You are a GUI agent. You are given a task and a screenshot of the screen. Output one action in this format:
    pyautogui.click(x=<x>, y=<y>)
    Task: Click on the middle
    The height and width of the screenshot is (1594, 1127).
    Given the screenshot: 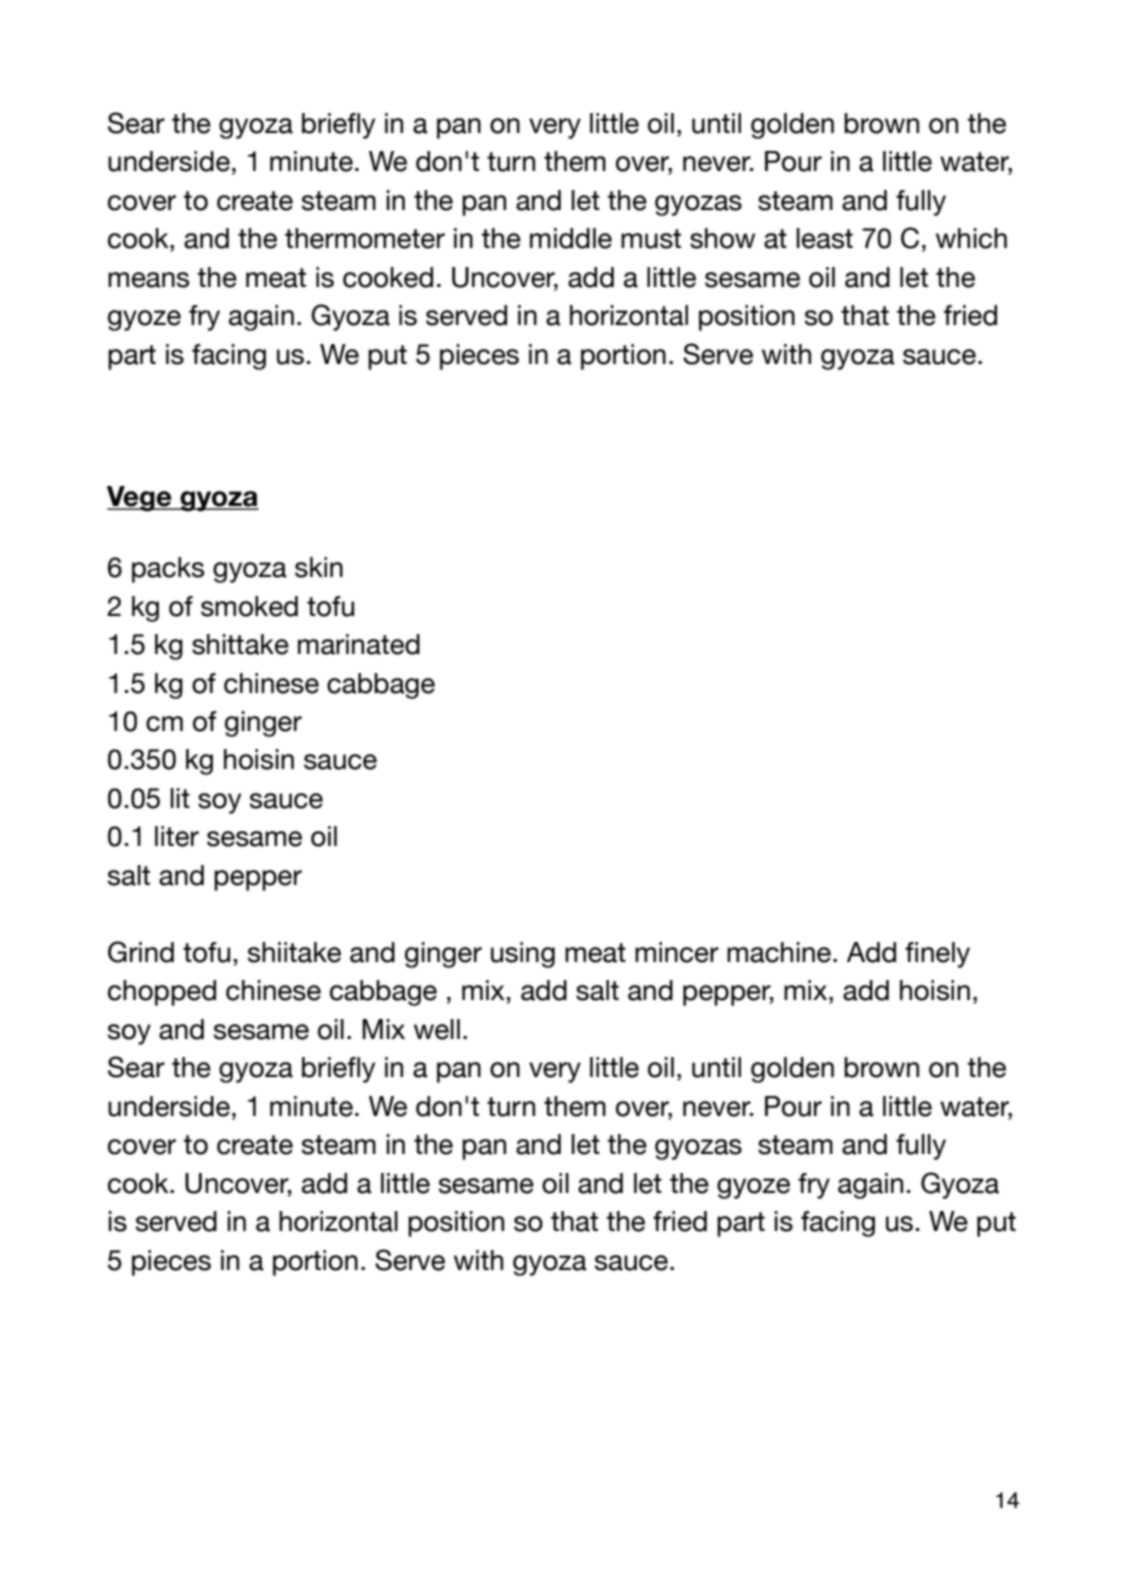 What is the action you would take?
    pyautogui.click(x=571, y=238)
